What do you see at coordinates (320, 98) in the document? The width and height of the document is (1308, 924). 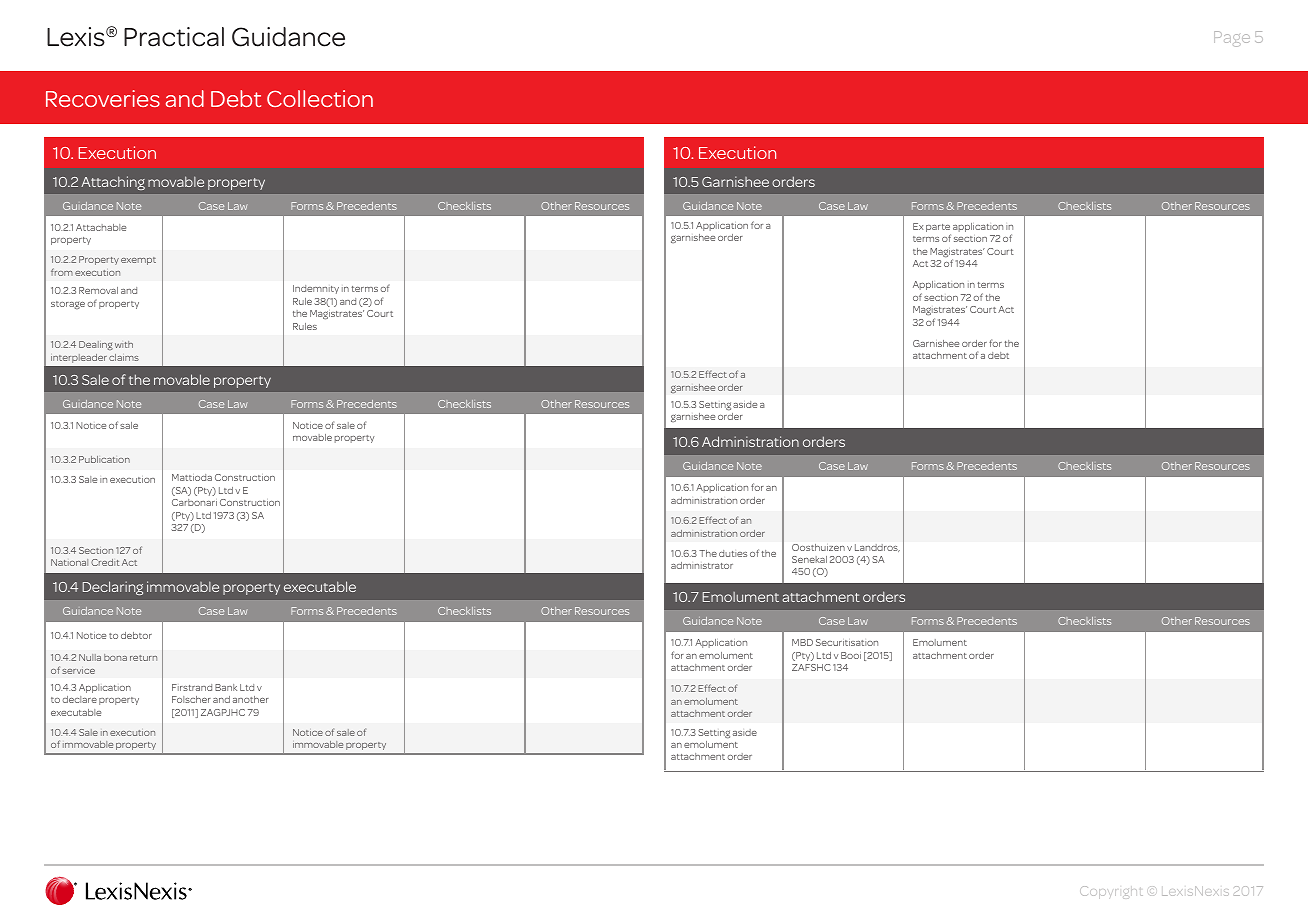 I see `Collection` at bounding box center [320, 98].
